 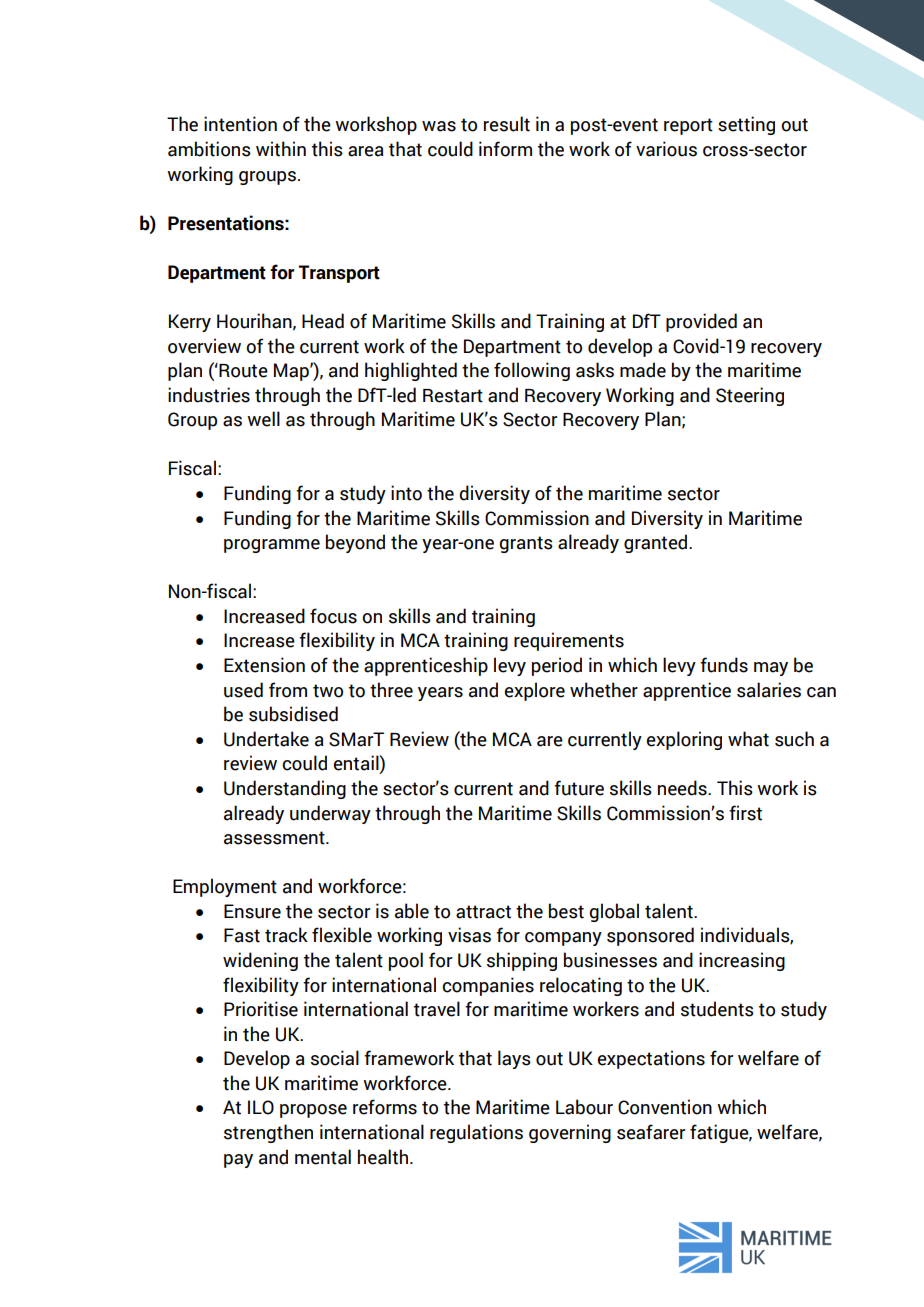 What do you see at coordinates (505, 149) in the screenshot?
I see `inform` at bounding box center [505, 149].
